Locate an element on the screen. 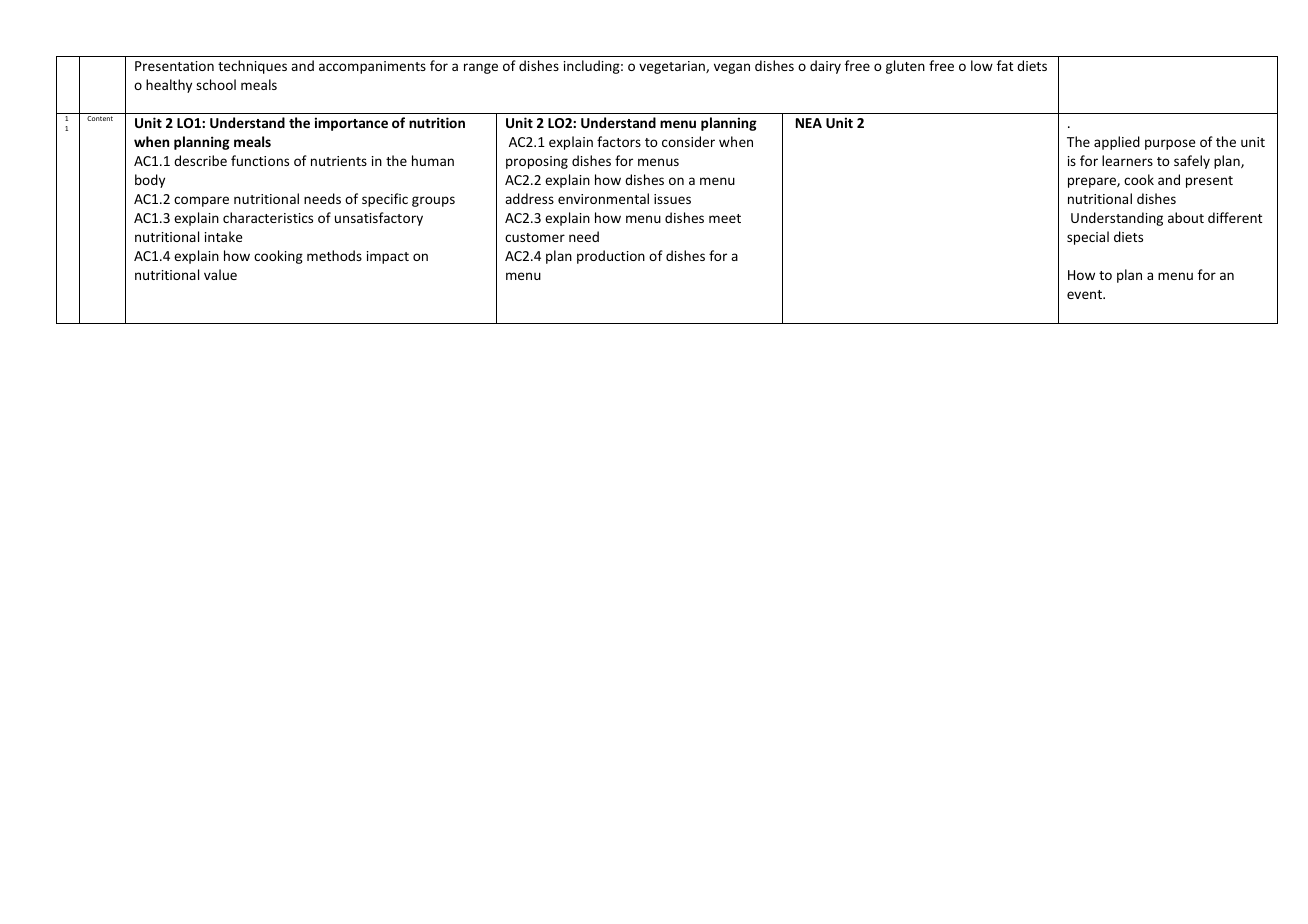 The width and height of the screenshot is (1308, 924). event is located at coordinates (1086, 294).
